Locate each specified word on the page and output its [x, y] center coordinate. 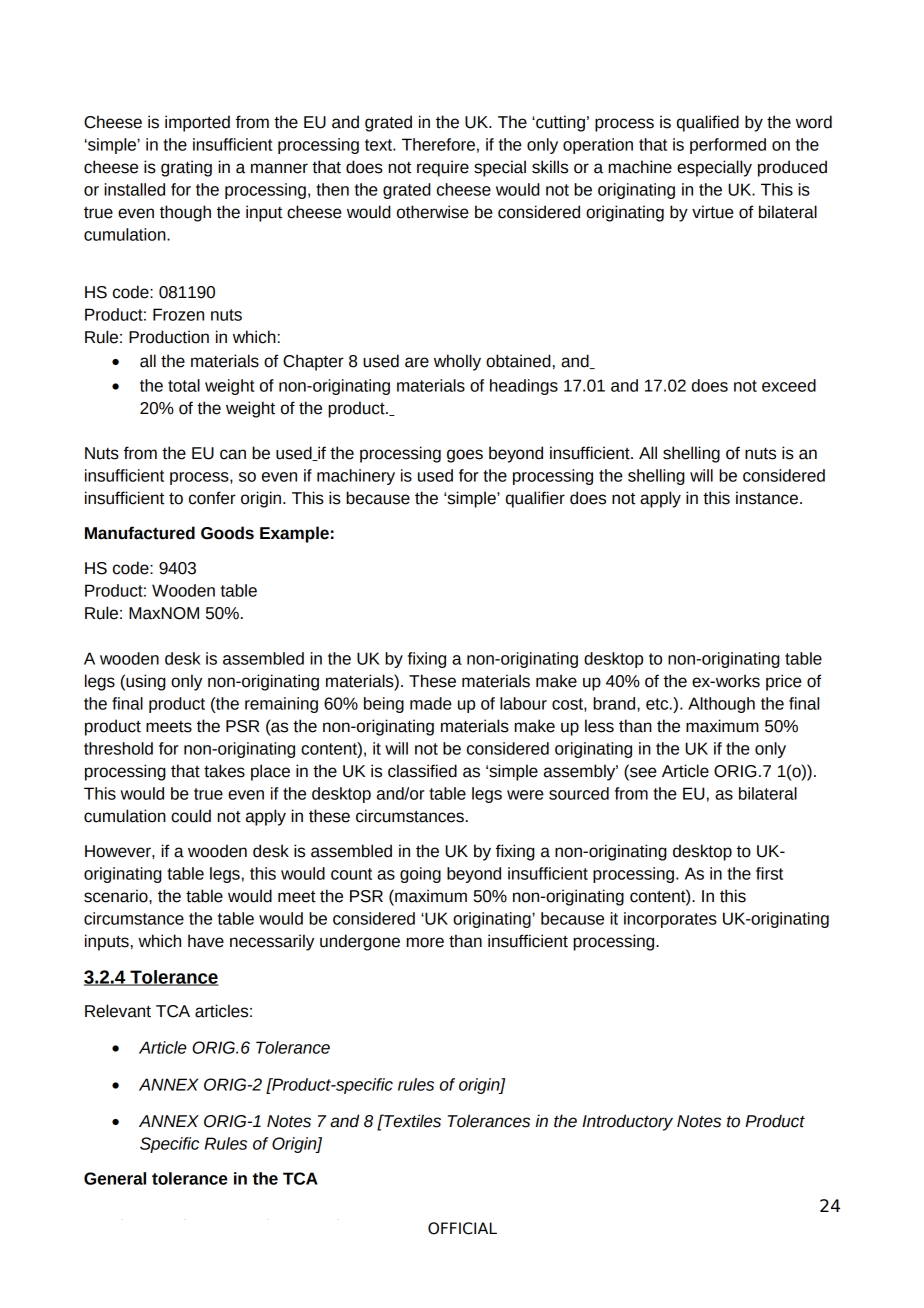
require [443, 168]
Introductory [627, 1122]
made [431, 703]
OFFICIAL [462, 1228]
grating [186, 168]
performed [728, 146]
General [115, 1178]
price [784, 682]
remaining [281, 705]
